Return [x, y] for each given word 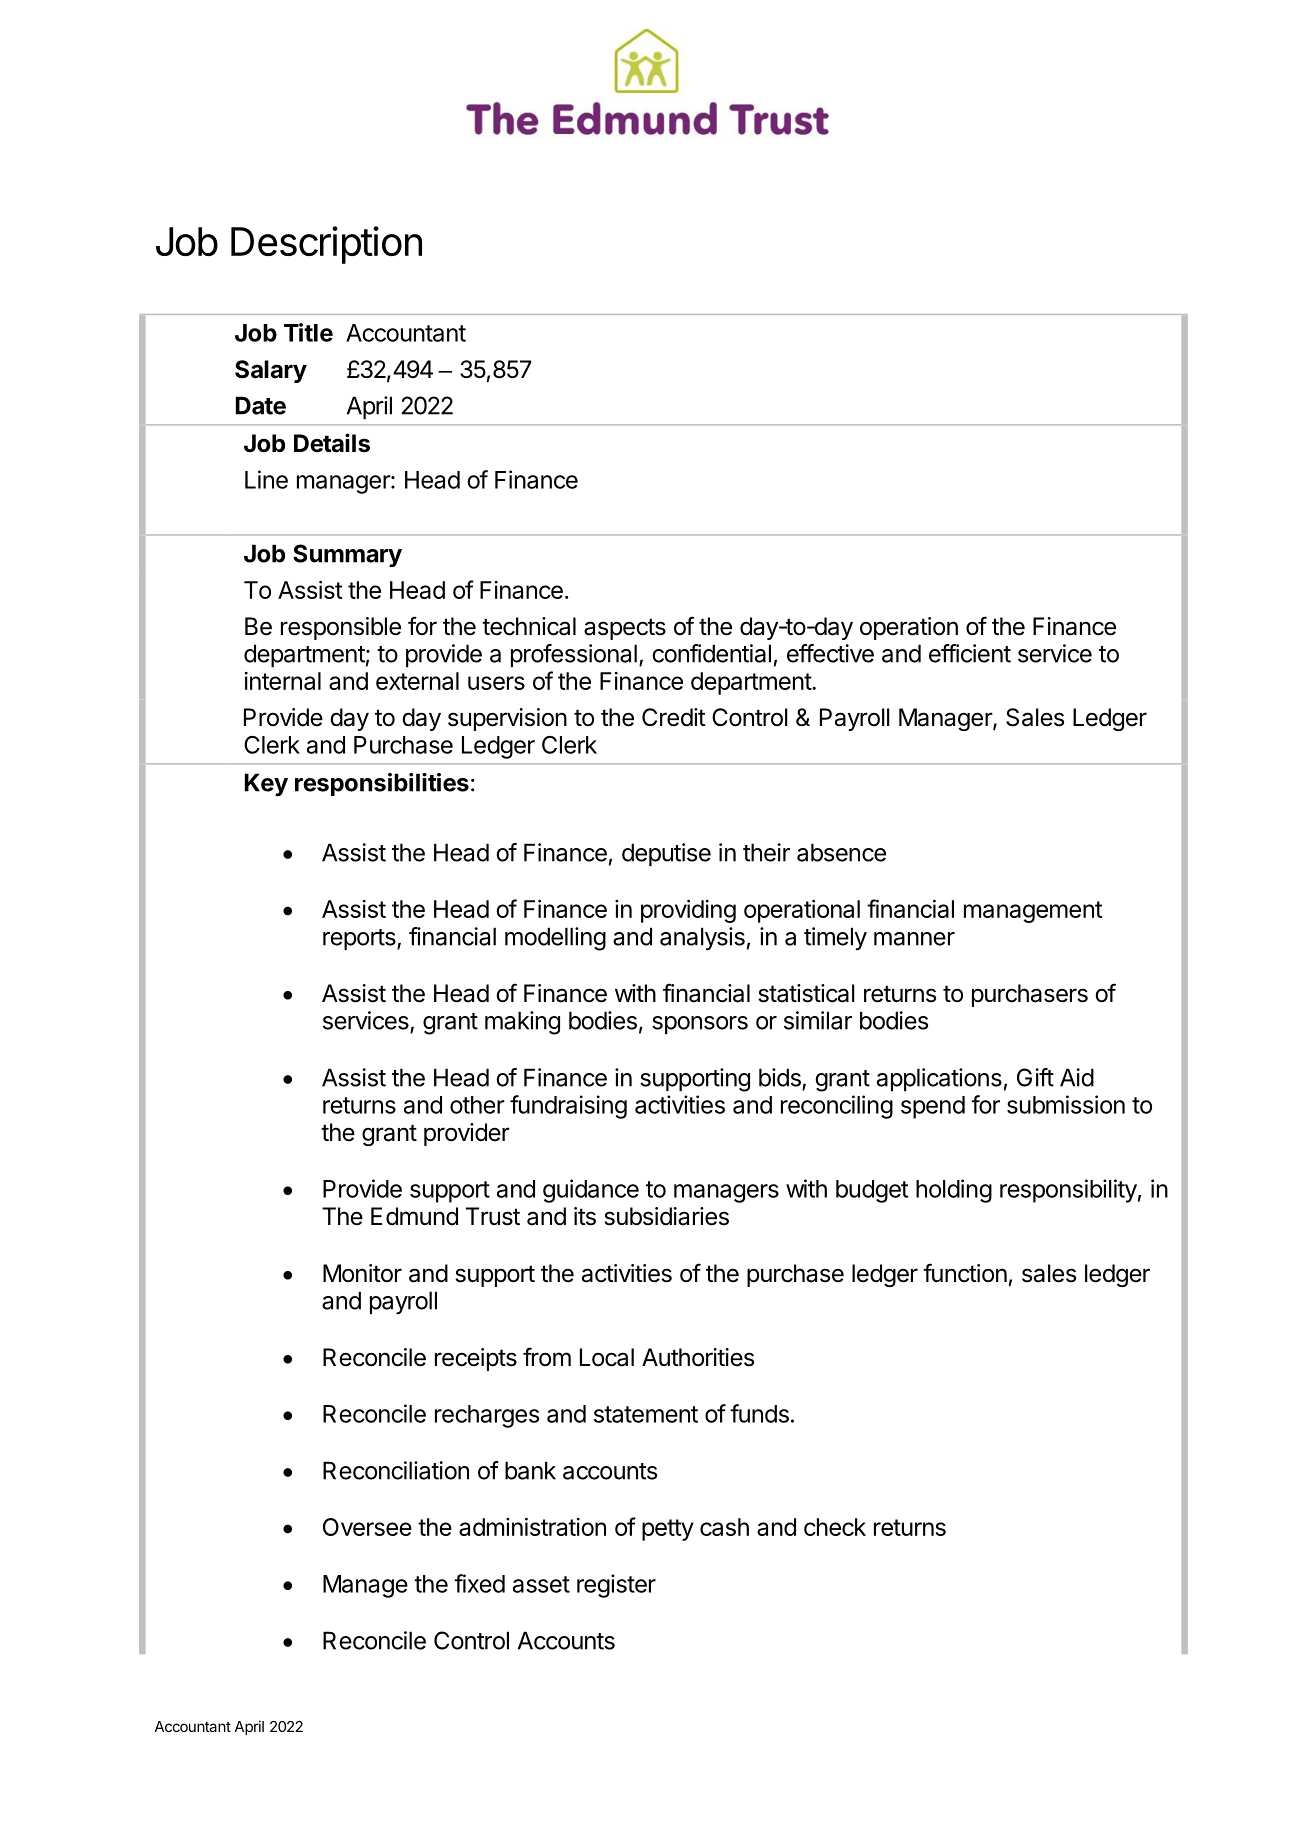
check [835, 1527]
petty [668, 1530]
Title [308, 332]
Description [326, 245]
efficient [970, 653]
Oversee [367, 1527]
